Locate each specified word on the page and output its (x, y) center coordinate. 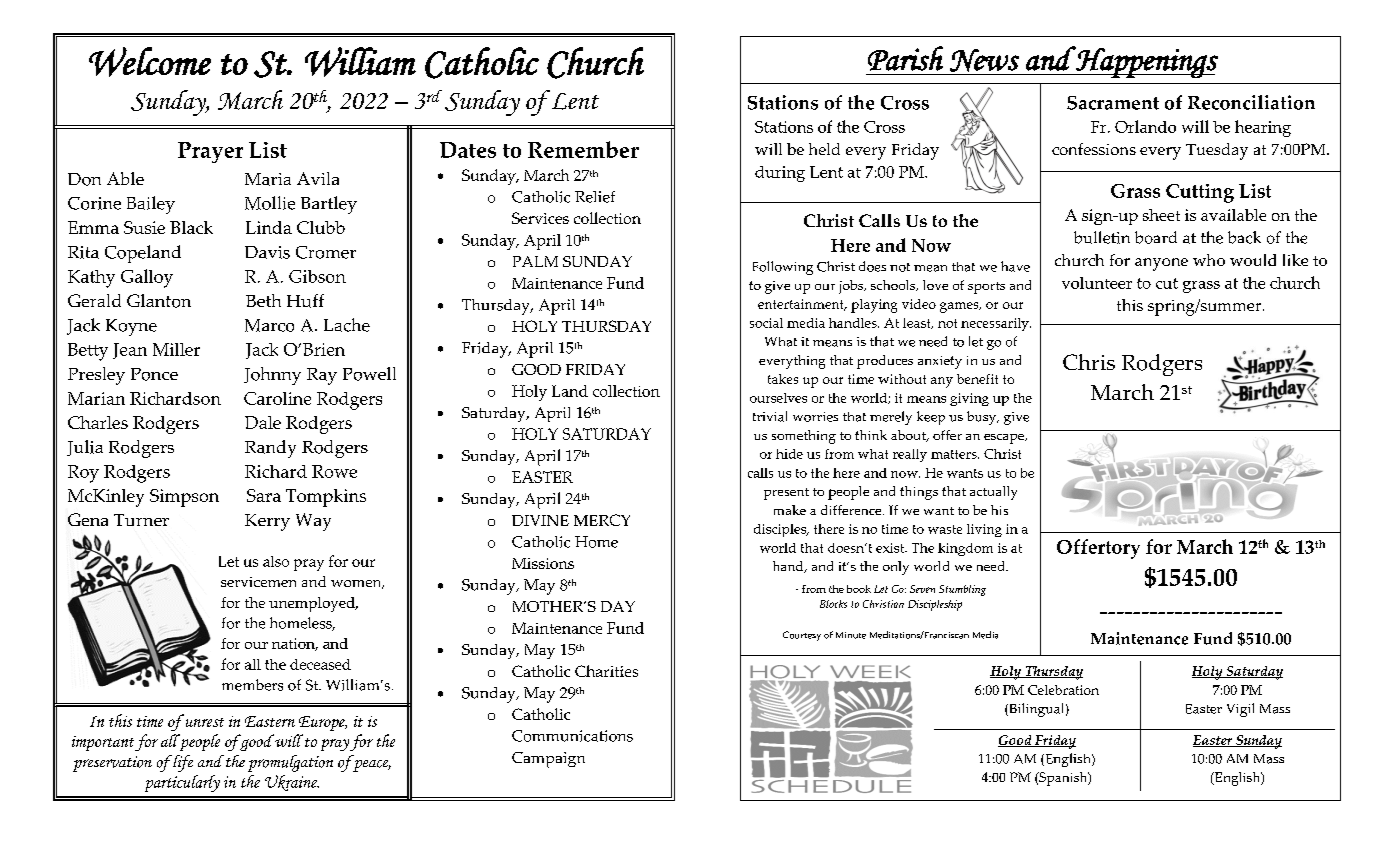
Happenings (1146, 62)
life (182, 763)
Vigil (1240, 710)
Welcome (150, 62)
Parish (905, 58)
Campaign (548, 760)
